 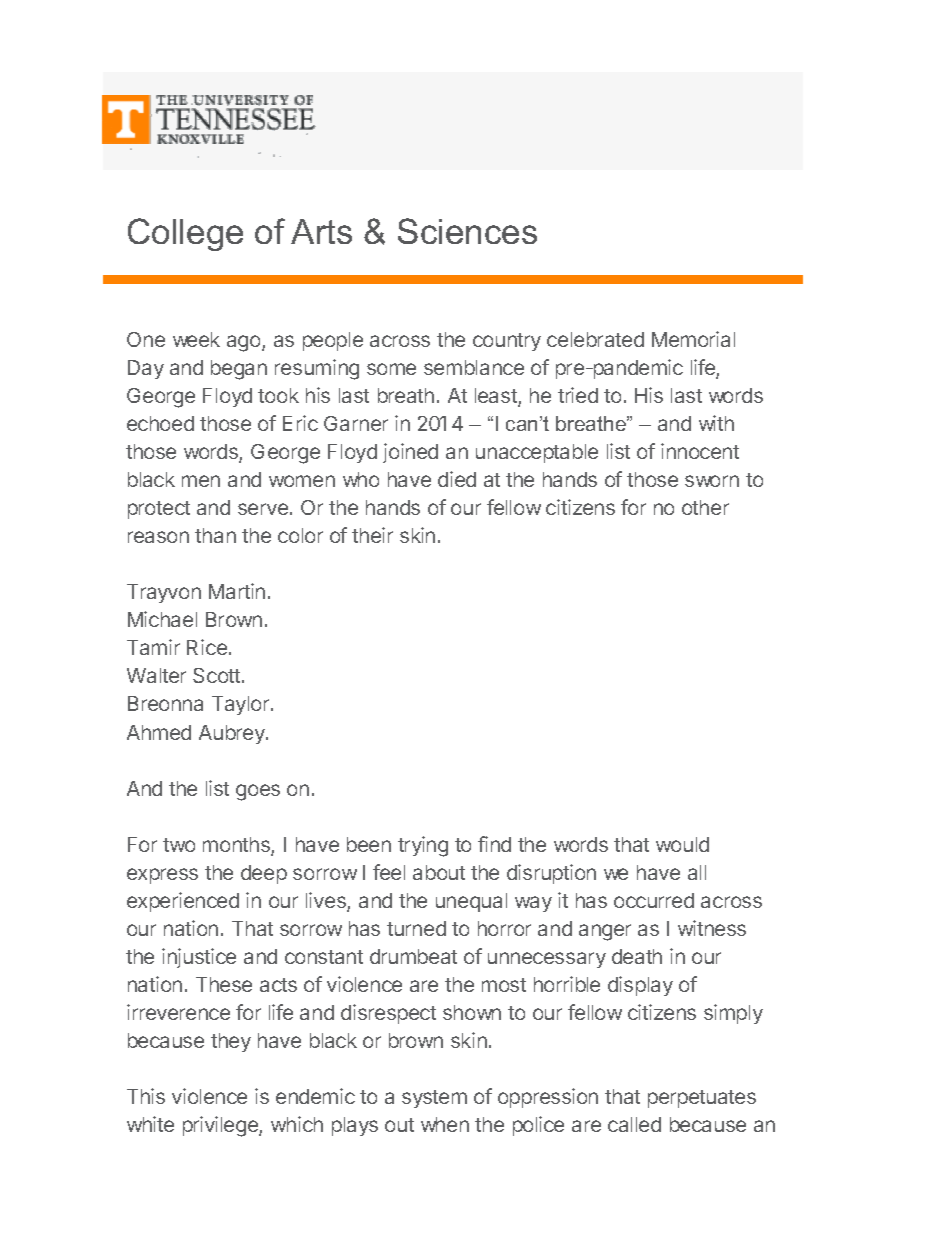 I want to click on Sciences, so click(x=467, y=231).
